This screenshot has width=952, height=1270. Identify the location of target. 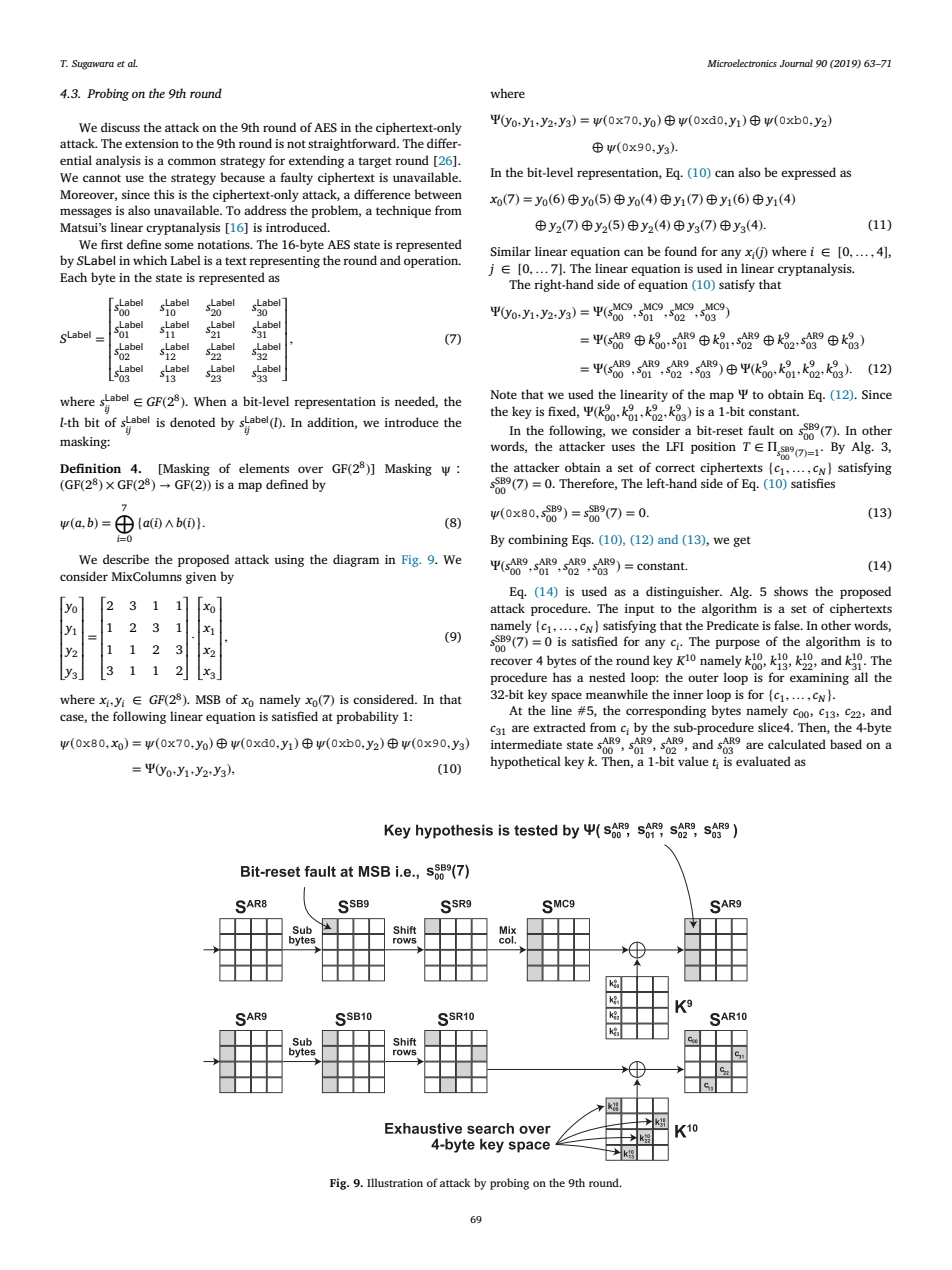
(375, 162).
